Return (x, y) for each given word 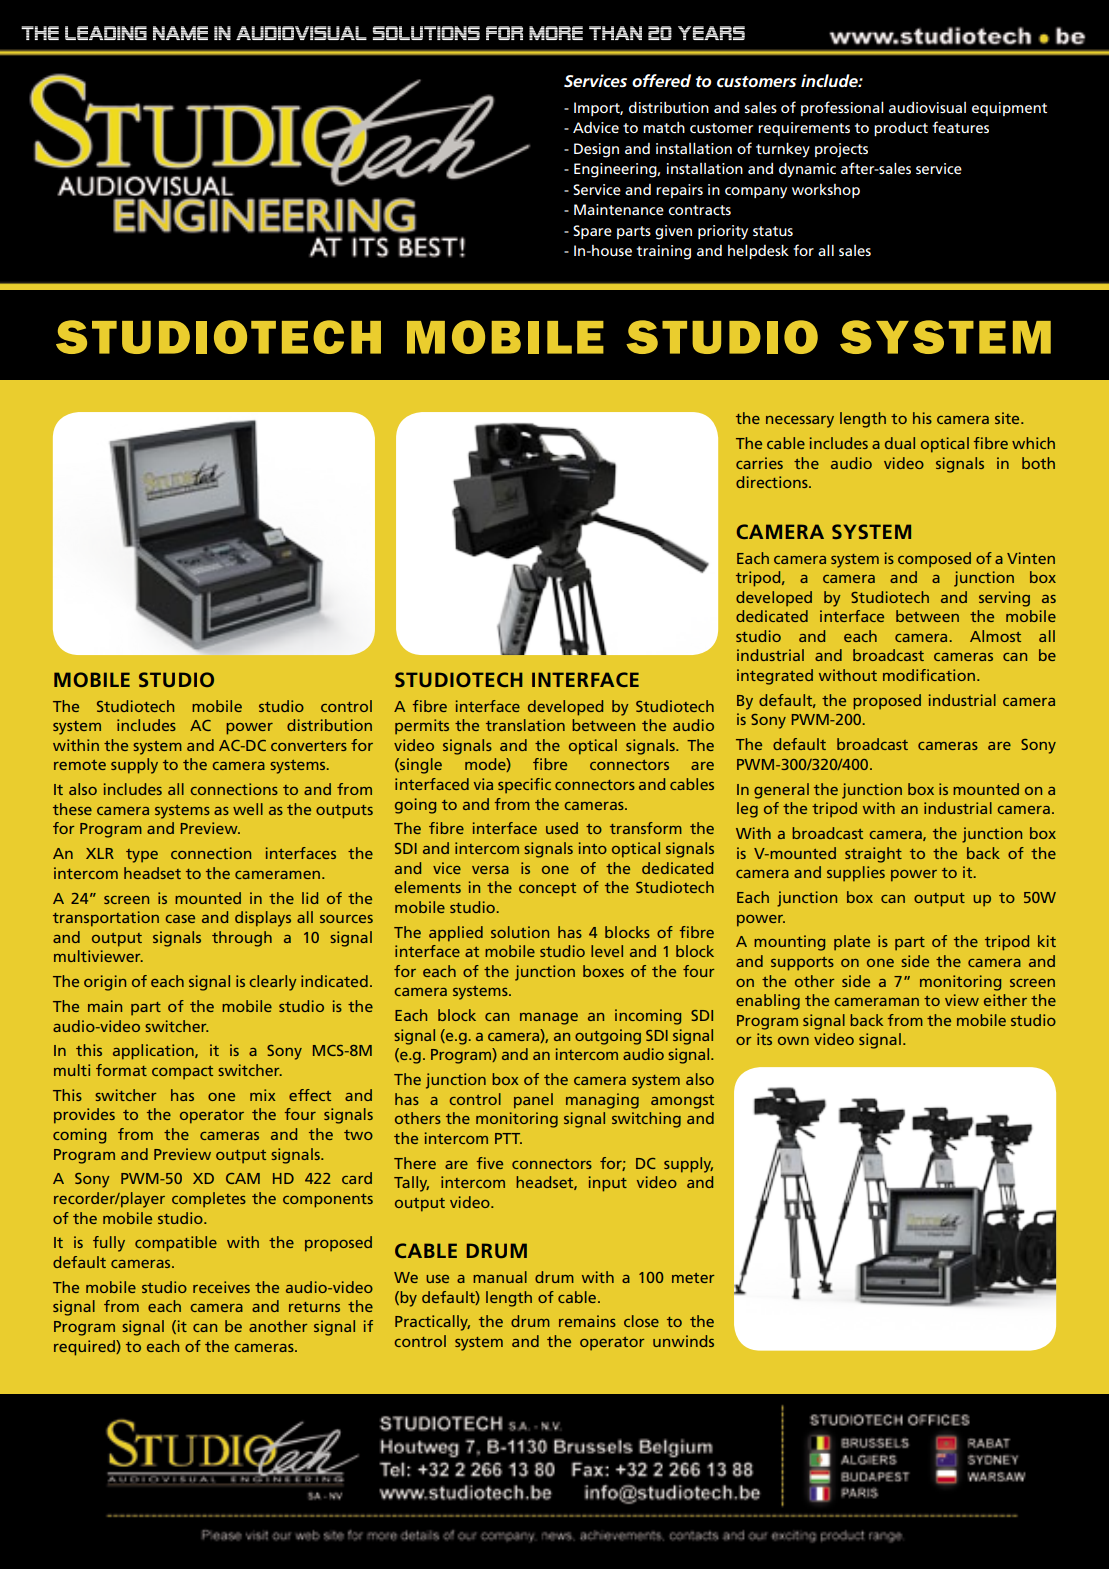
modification (929, 675)
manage (549, 1019)
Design (596, 150)
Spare (592, 232)
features (960, 127)
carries (759, 463)
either (1005, 1000)
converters (309, 746)
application (154, 1052)
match (664, 127)
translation (525, 725)
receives (221, 1287)
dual (900, 443)
